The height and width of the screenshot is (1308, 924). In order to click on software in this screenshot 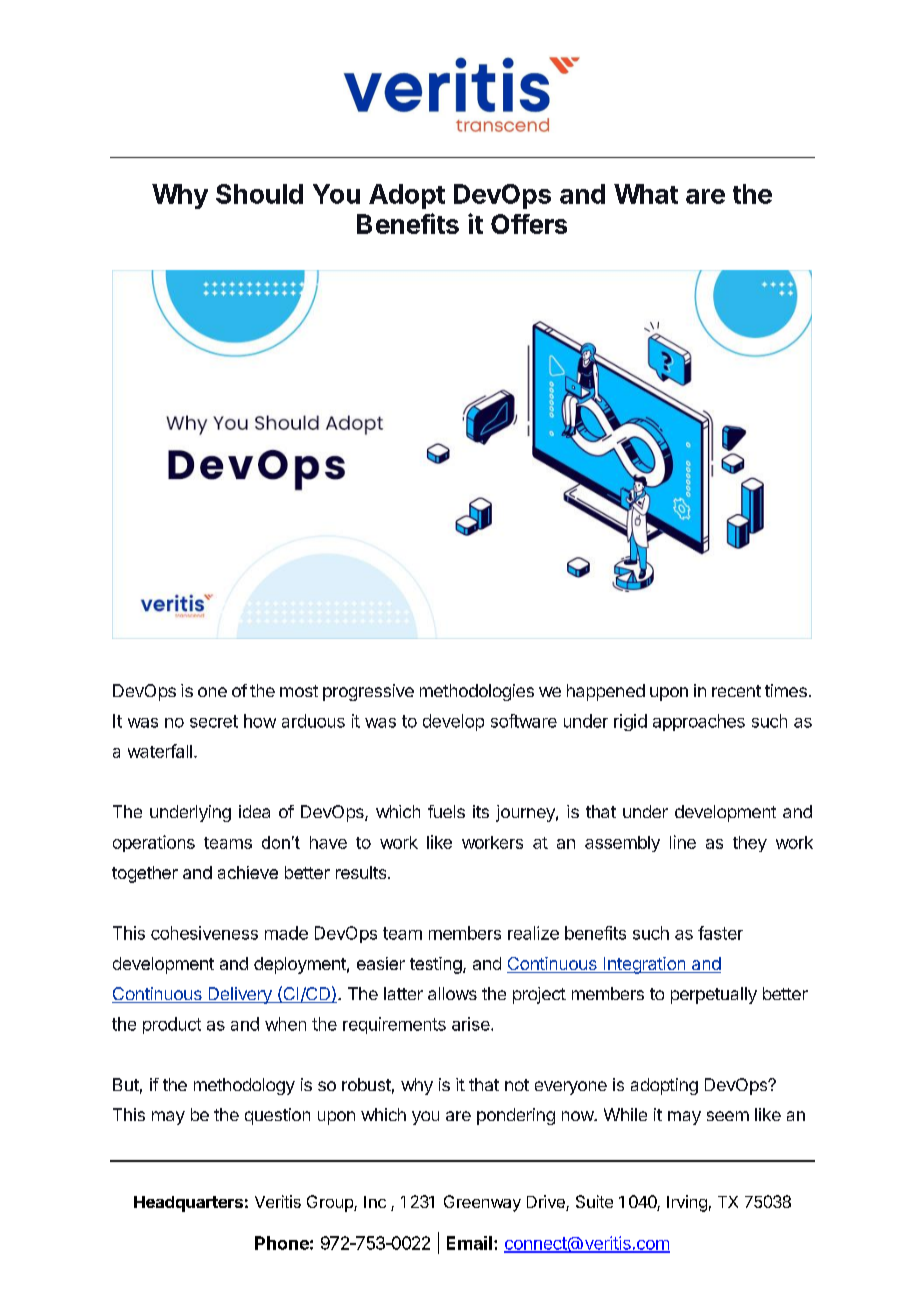, I will do `click(524, 721)`.
